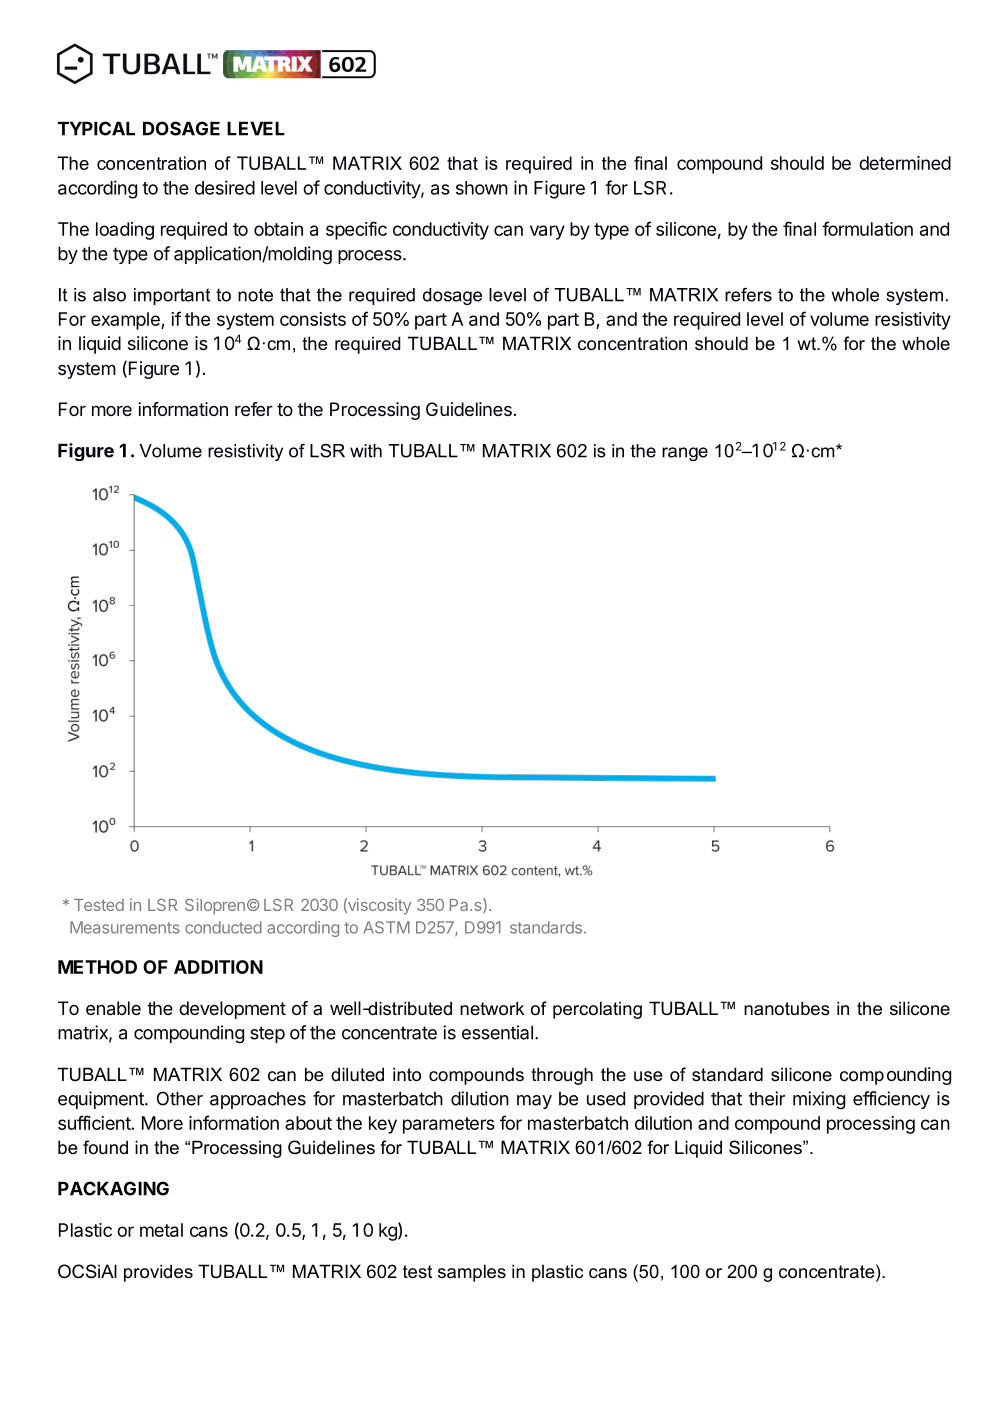 The width and height of the page is (1002, 1415). Describe the element at coordinates (313, 319) in the page. I see `consists` at that location.
